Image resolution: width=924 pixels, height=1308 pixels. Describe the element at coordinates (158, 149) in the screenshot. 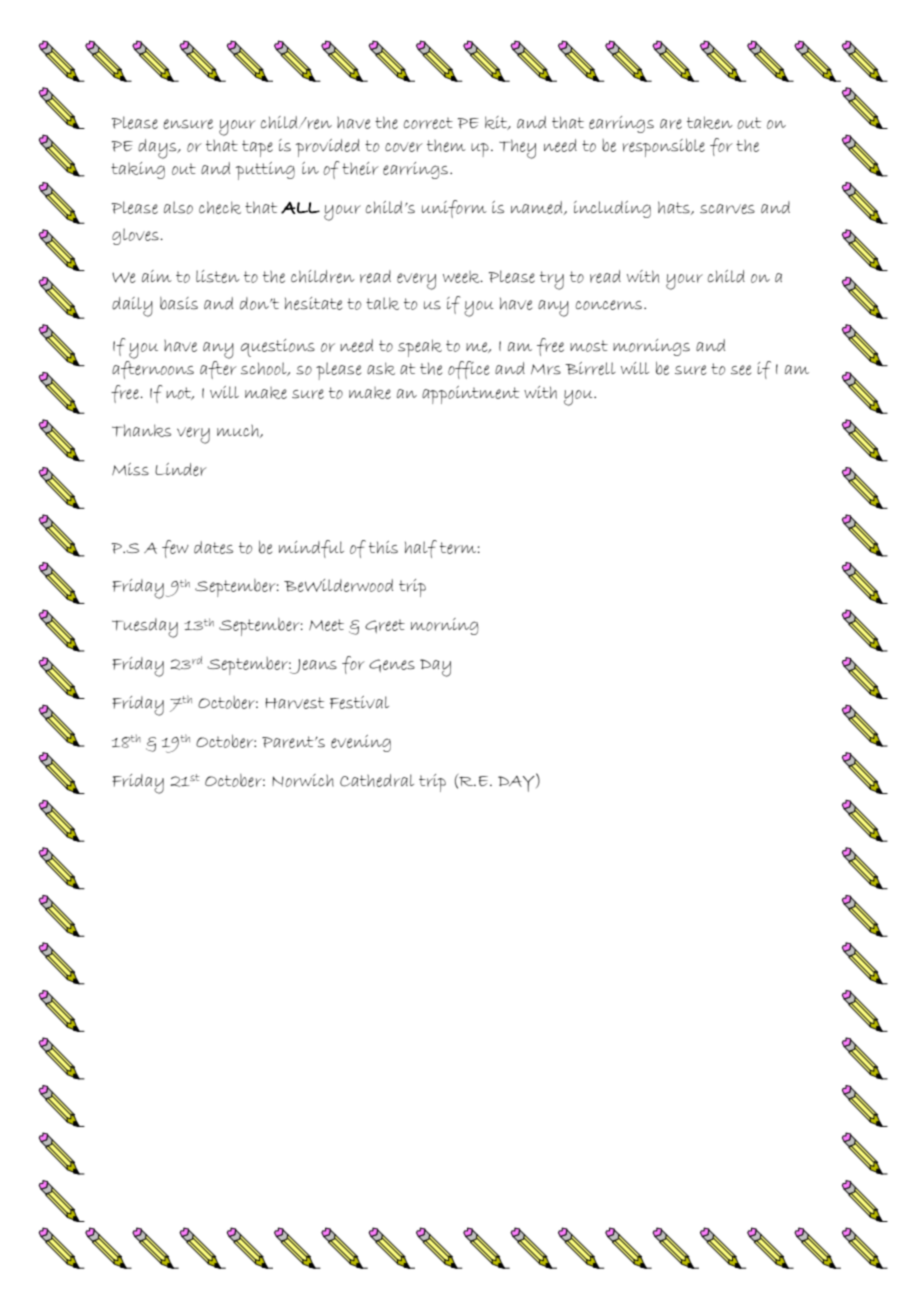

I see `days` at that location.
